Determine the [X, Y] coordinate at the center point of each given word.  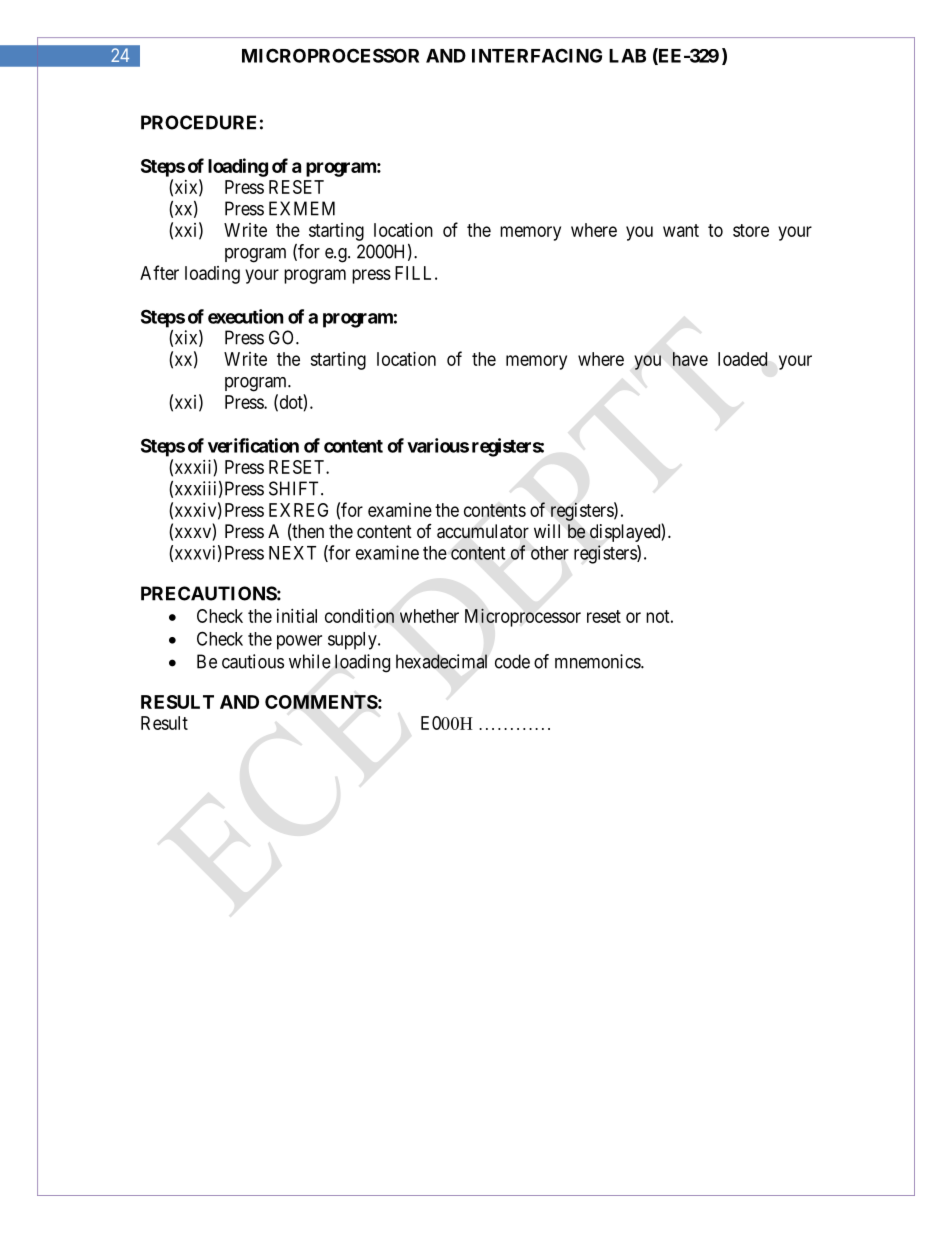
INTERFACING [537, 55]
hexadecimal [441, 661]
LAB [627, 56]
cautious [253, 661]
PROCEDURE [198, 122]
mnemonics [598, 661]
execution [246, 316]
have [690, 359]
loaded [743, 359]
